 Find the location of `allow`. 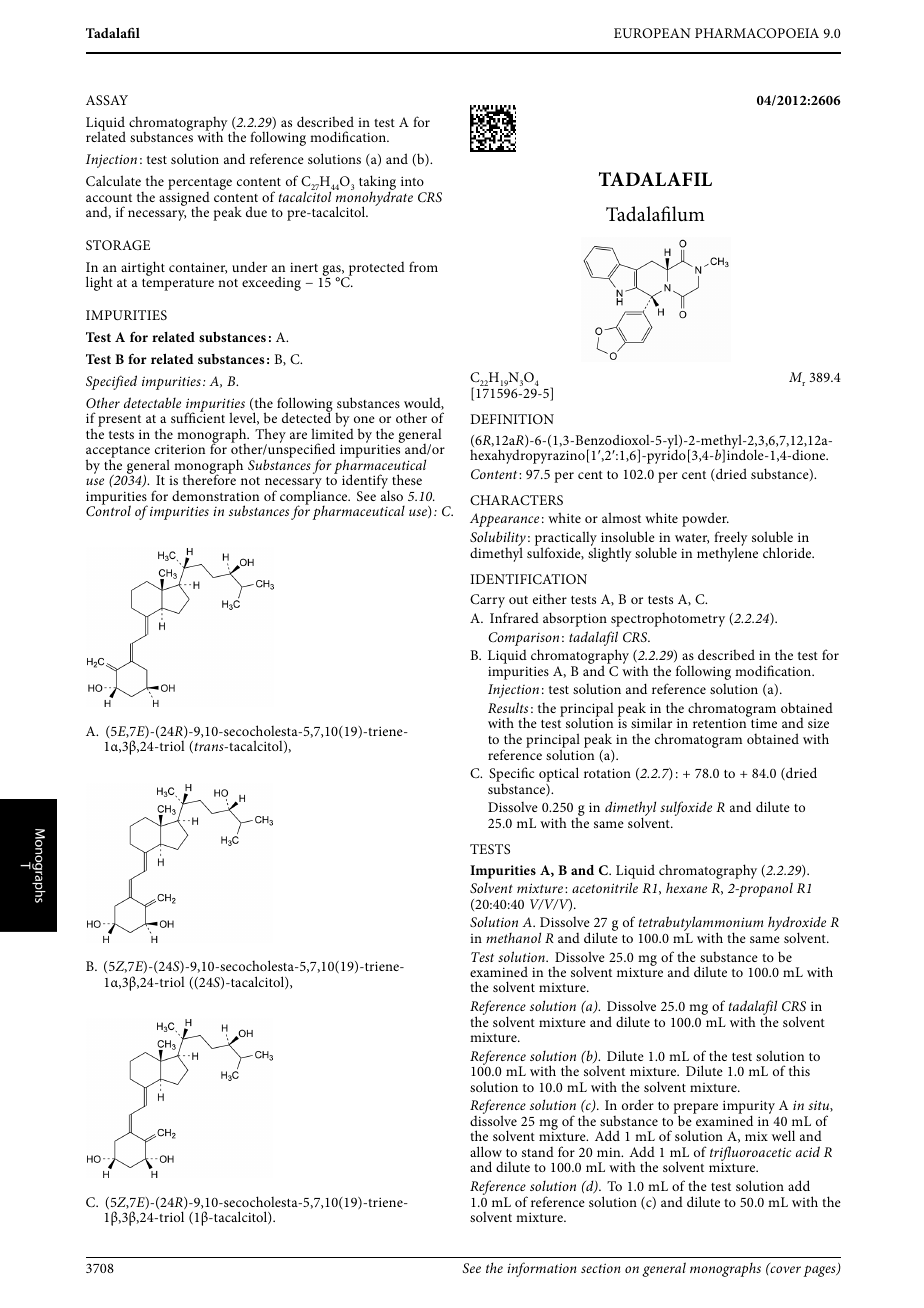

allow is located at coordinates (486, 1151).
